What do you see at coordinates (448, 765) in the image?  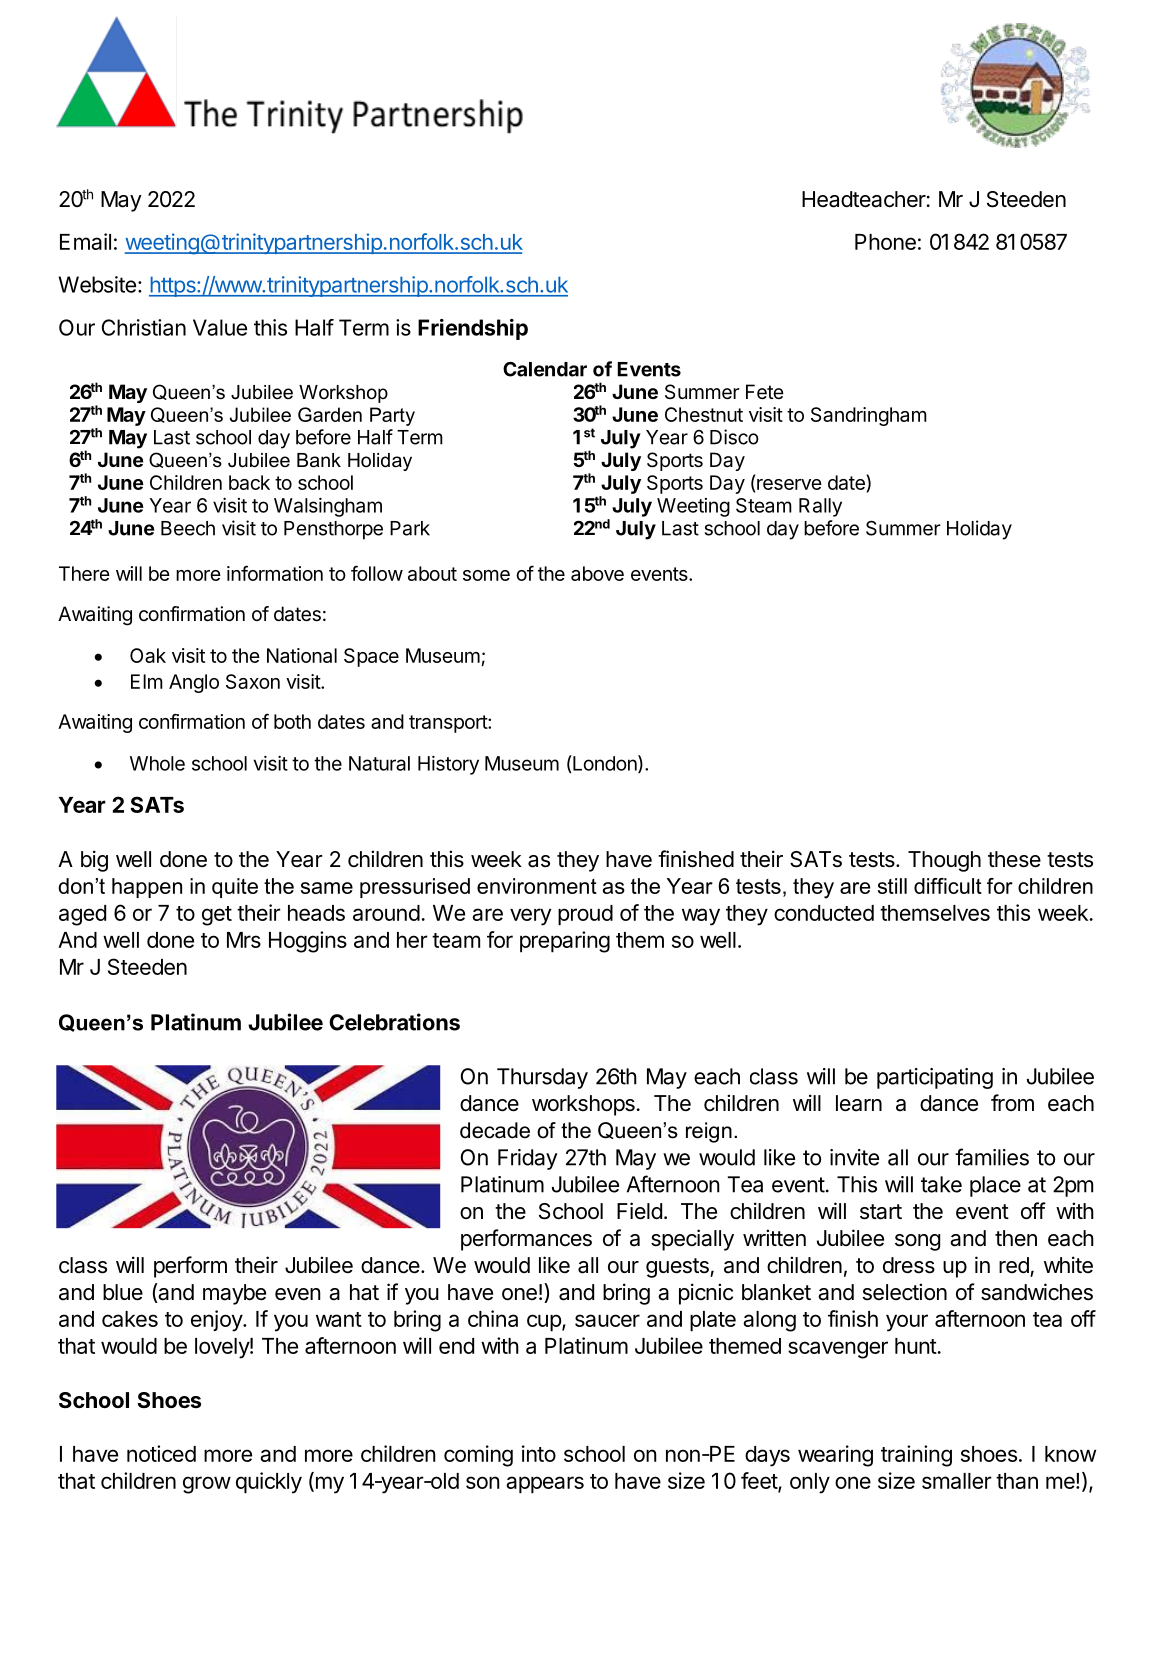 I see `History` at bounding box center [448, 765].
